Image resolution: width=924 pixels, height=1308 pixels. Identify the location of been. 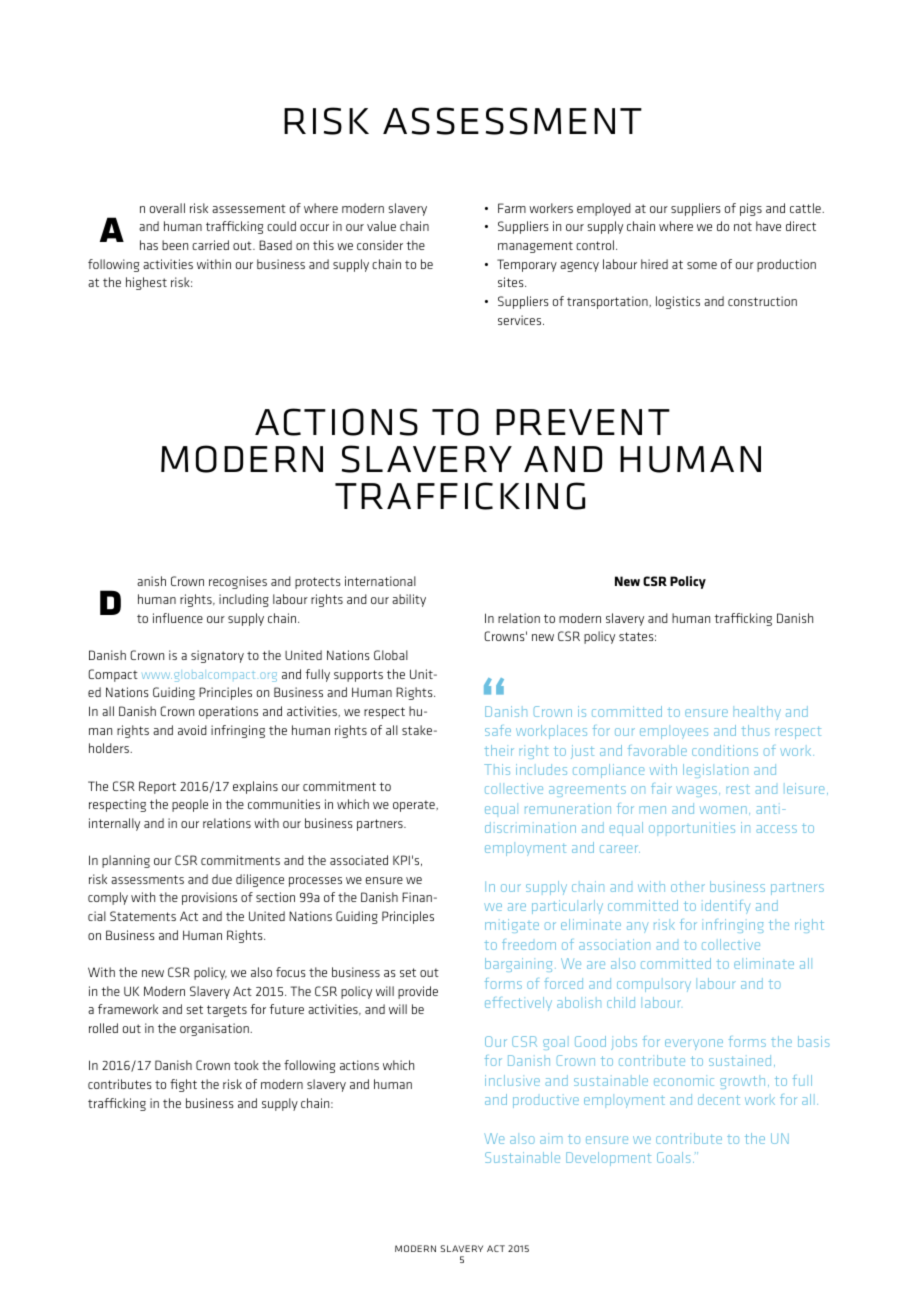
(175, 245).
